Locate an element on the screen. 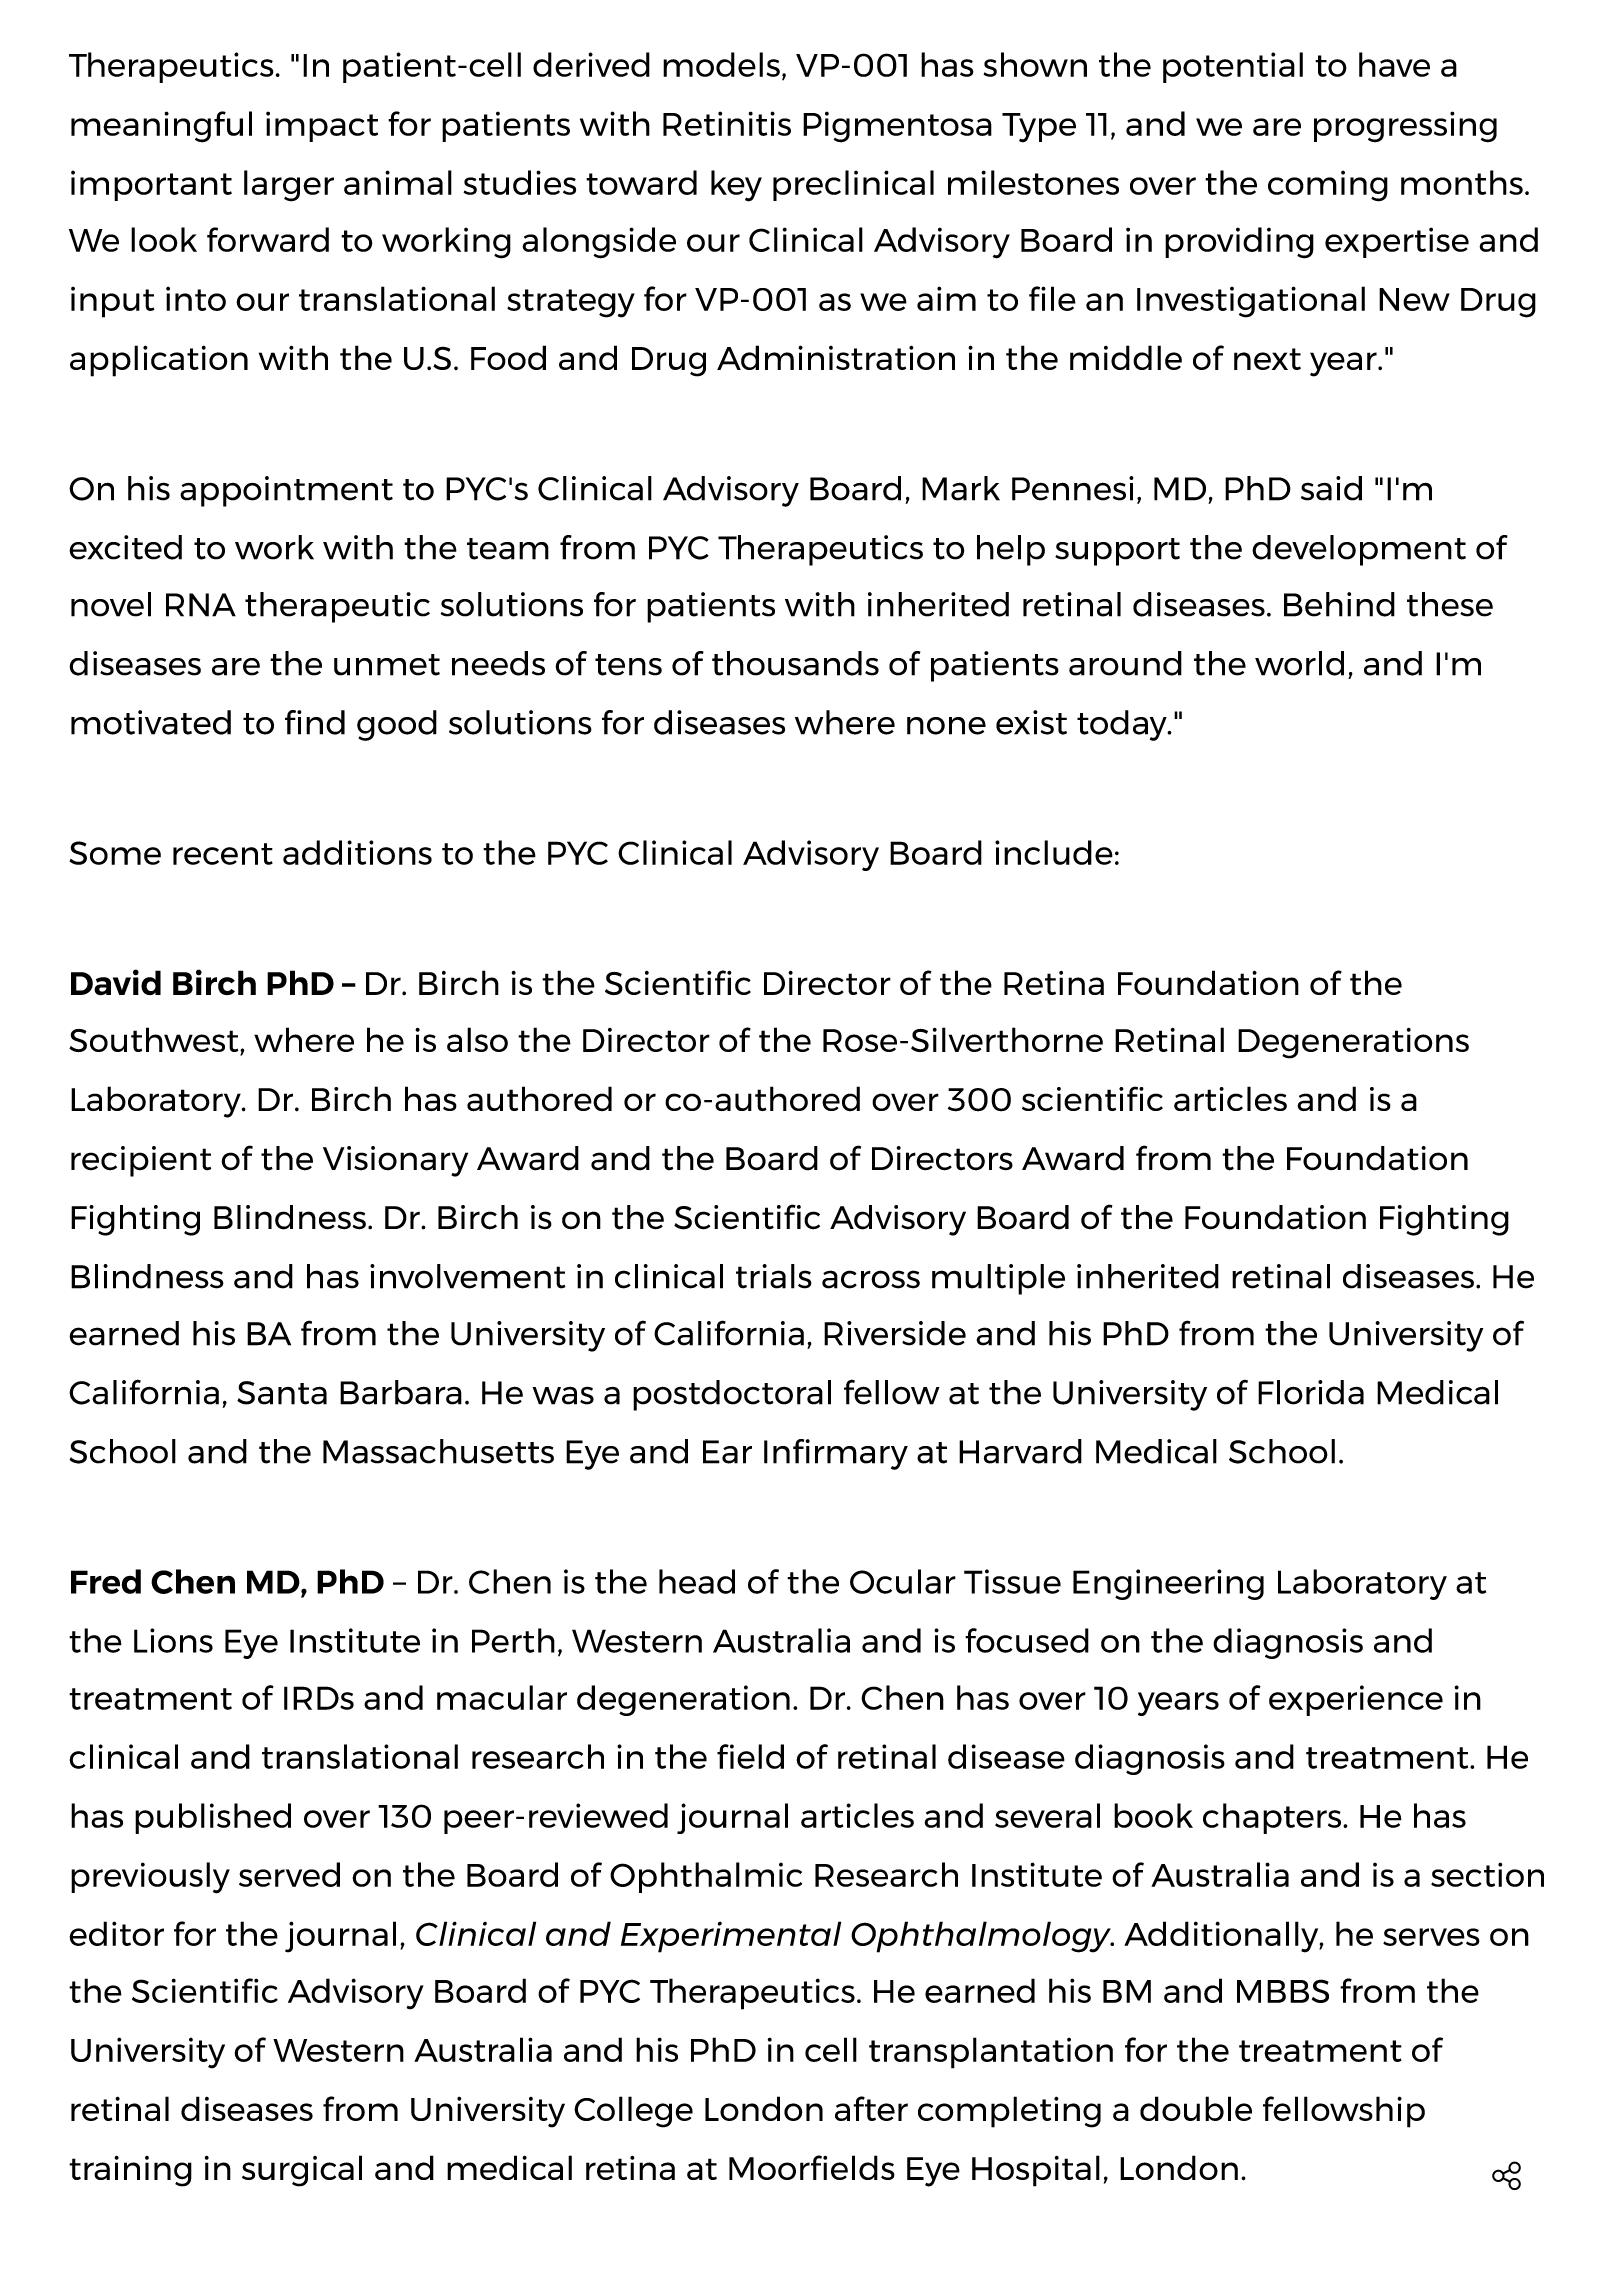 This screenshot has width=1615, height=2282. thousands is located at coordinates (795, 663).
